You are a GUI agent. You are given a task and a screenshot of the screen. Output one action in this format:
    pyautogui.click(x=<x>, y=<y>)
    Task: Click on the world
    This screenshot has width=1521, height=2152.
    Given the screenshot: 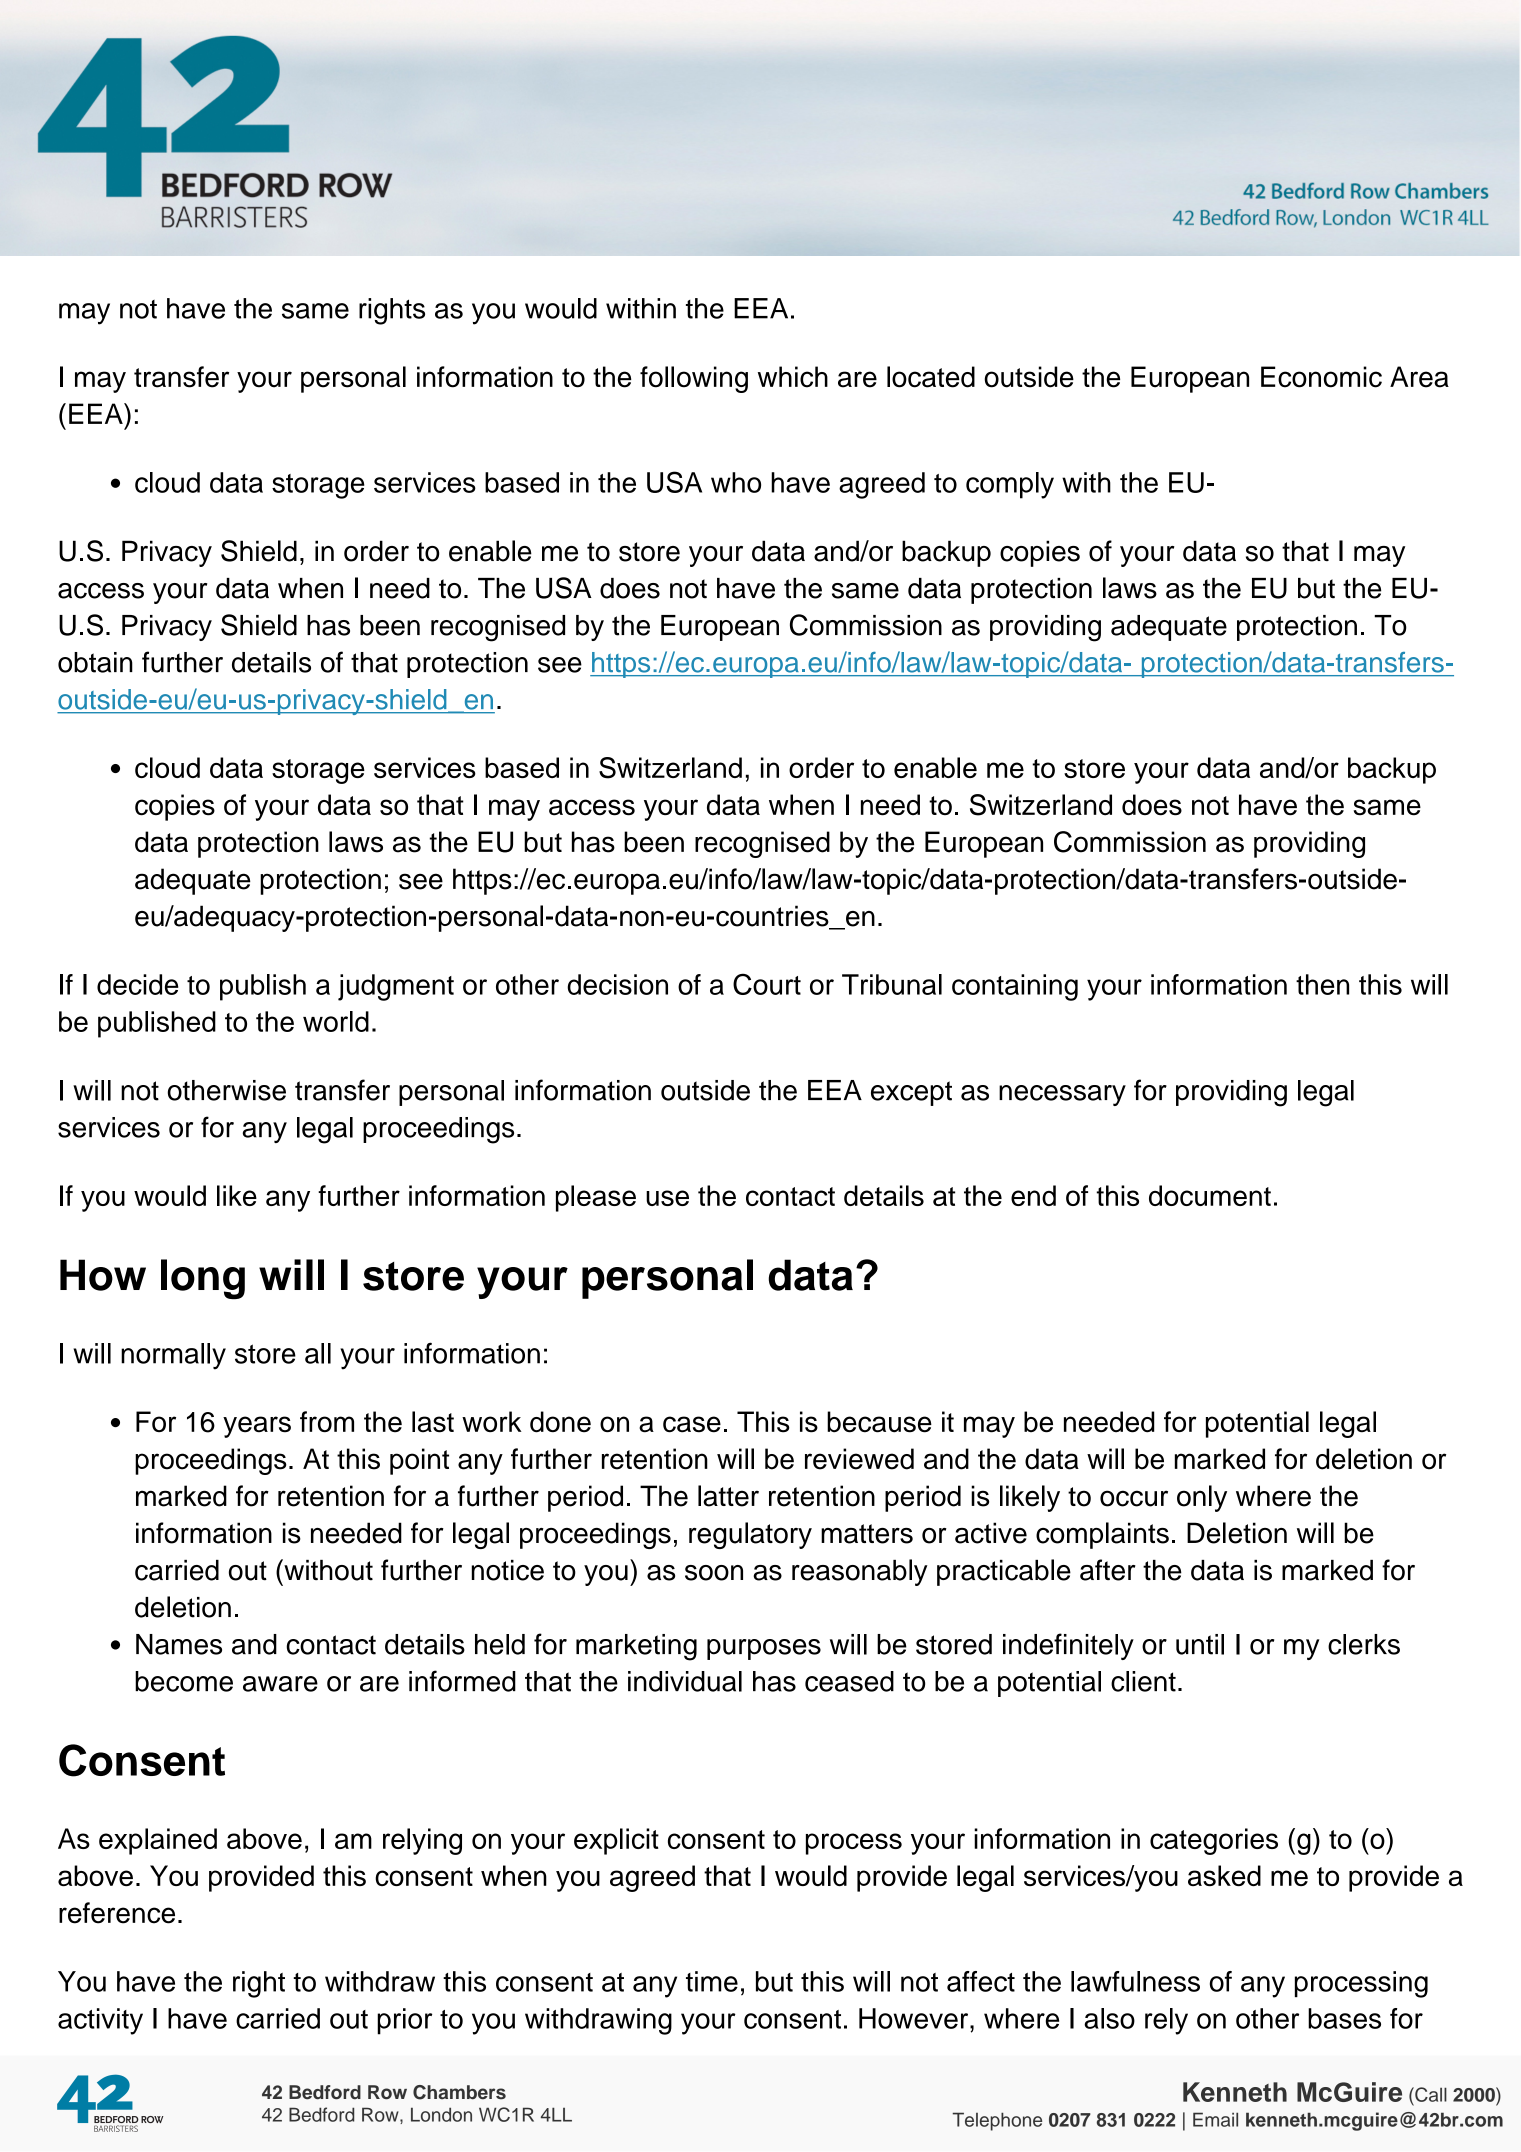 What is the action you would take?
    pyautogui.click(x=336, y=1021)
